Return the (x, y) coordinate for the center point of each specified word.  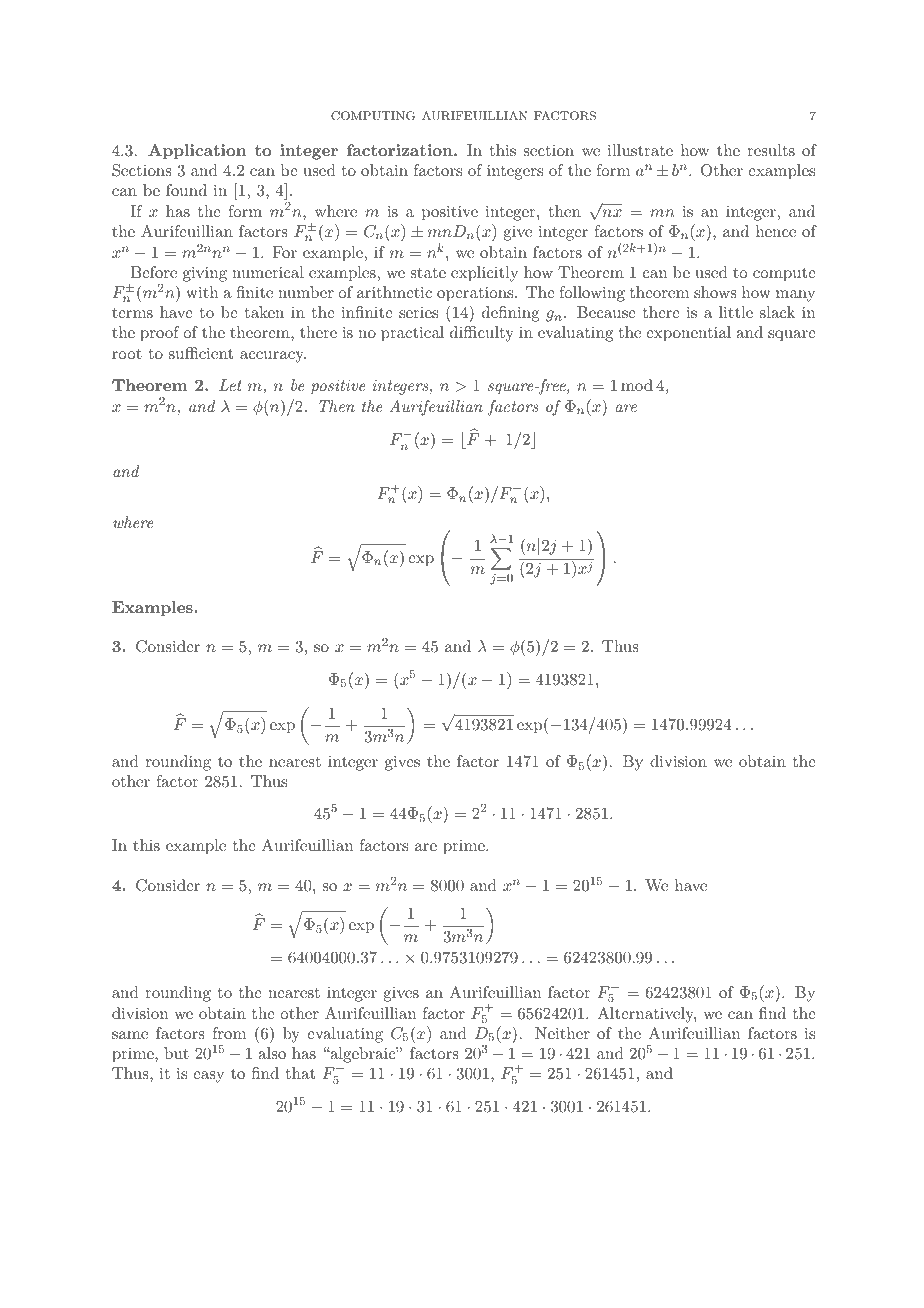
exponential (688, 334)
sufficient (201, 353)
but (176, 1053)
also (272, 1053)
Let (230, 385)
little (736, 312)
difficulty (482, 334)
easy (208, 1077)
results (771, 150)
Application (197, 152)
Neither (562, 1033)
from (229, 1033)
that (300, 1073)
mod (637, 385)
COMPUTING (373, 116)
